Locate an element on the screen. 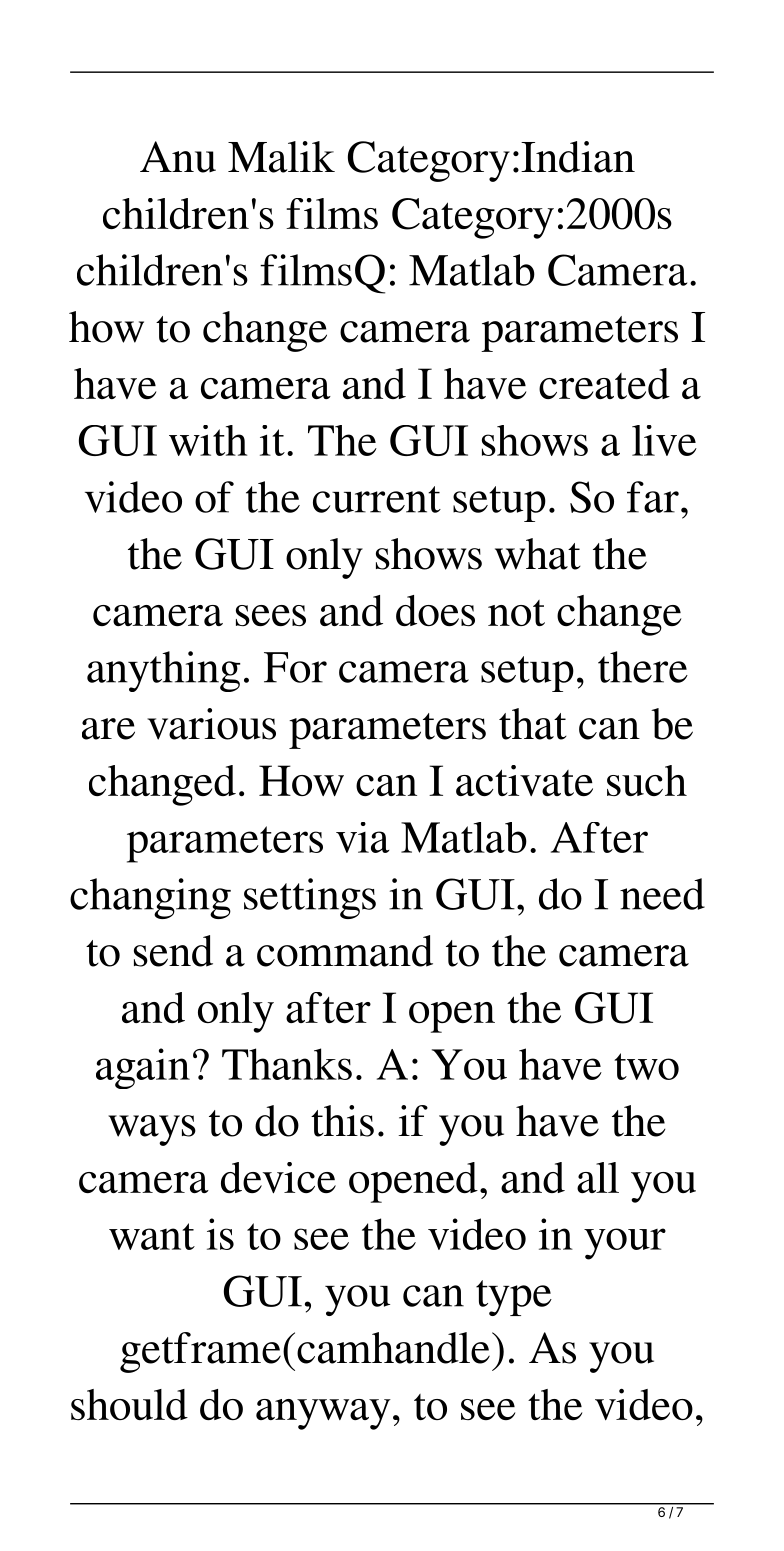 The image size is (784, 1551). created is located at coordinates (604, 383).
